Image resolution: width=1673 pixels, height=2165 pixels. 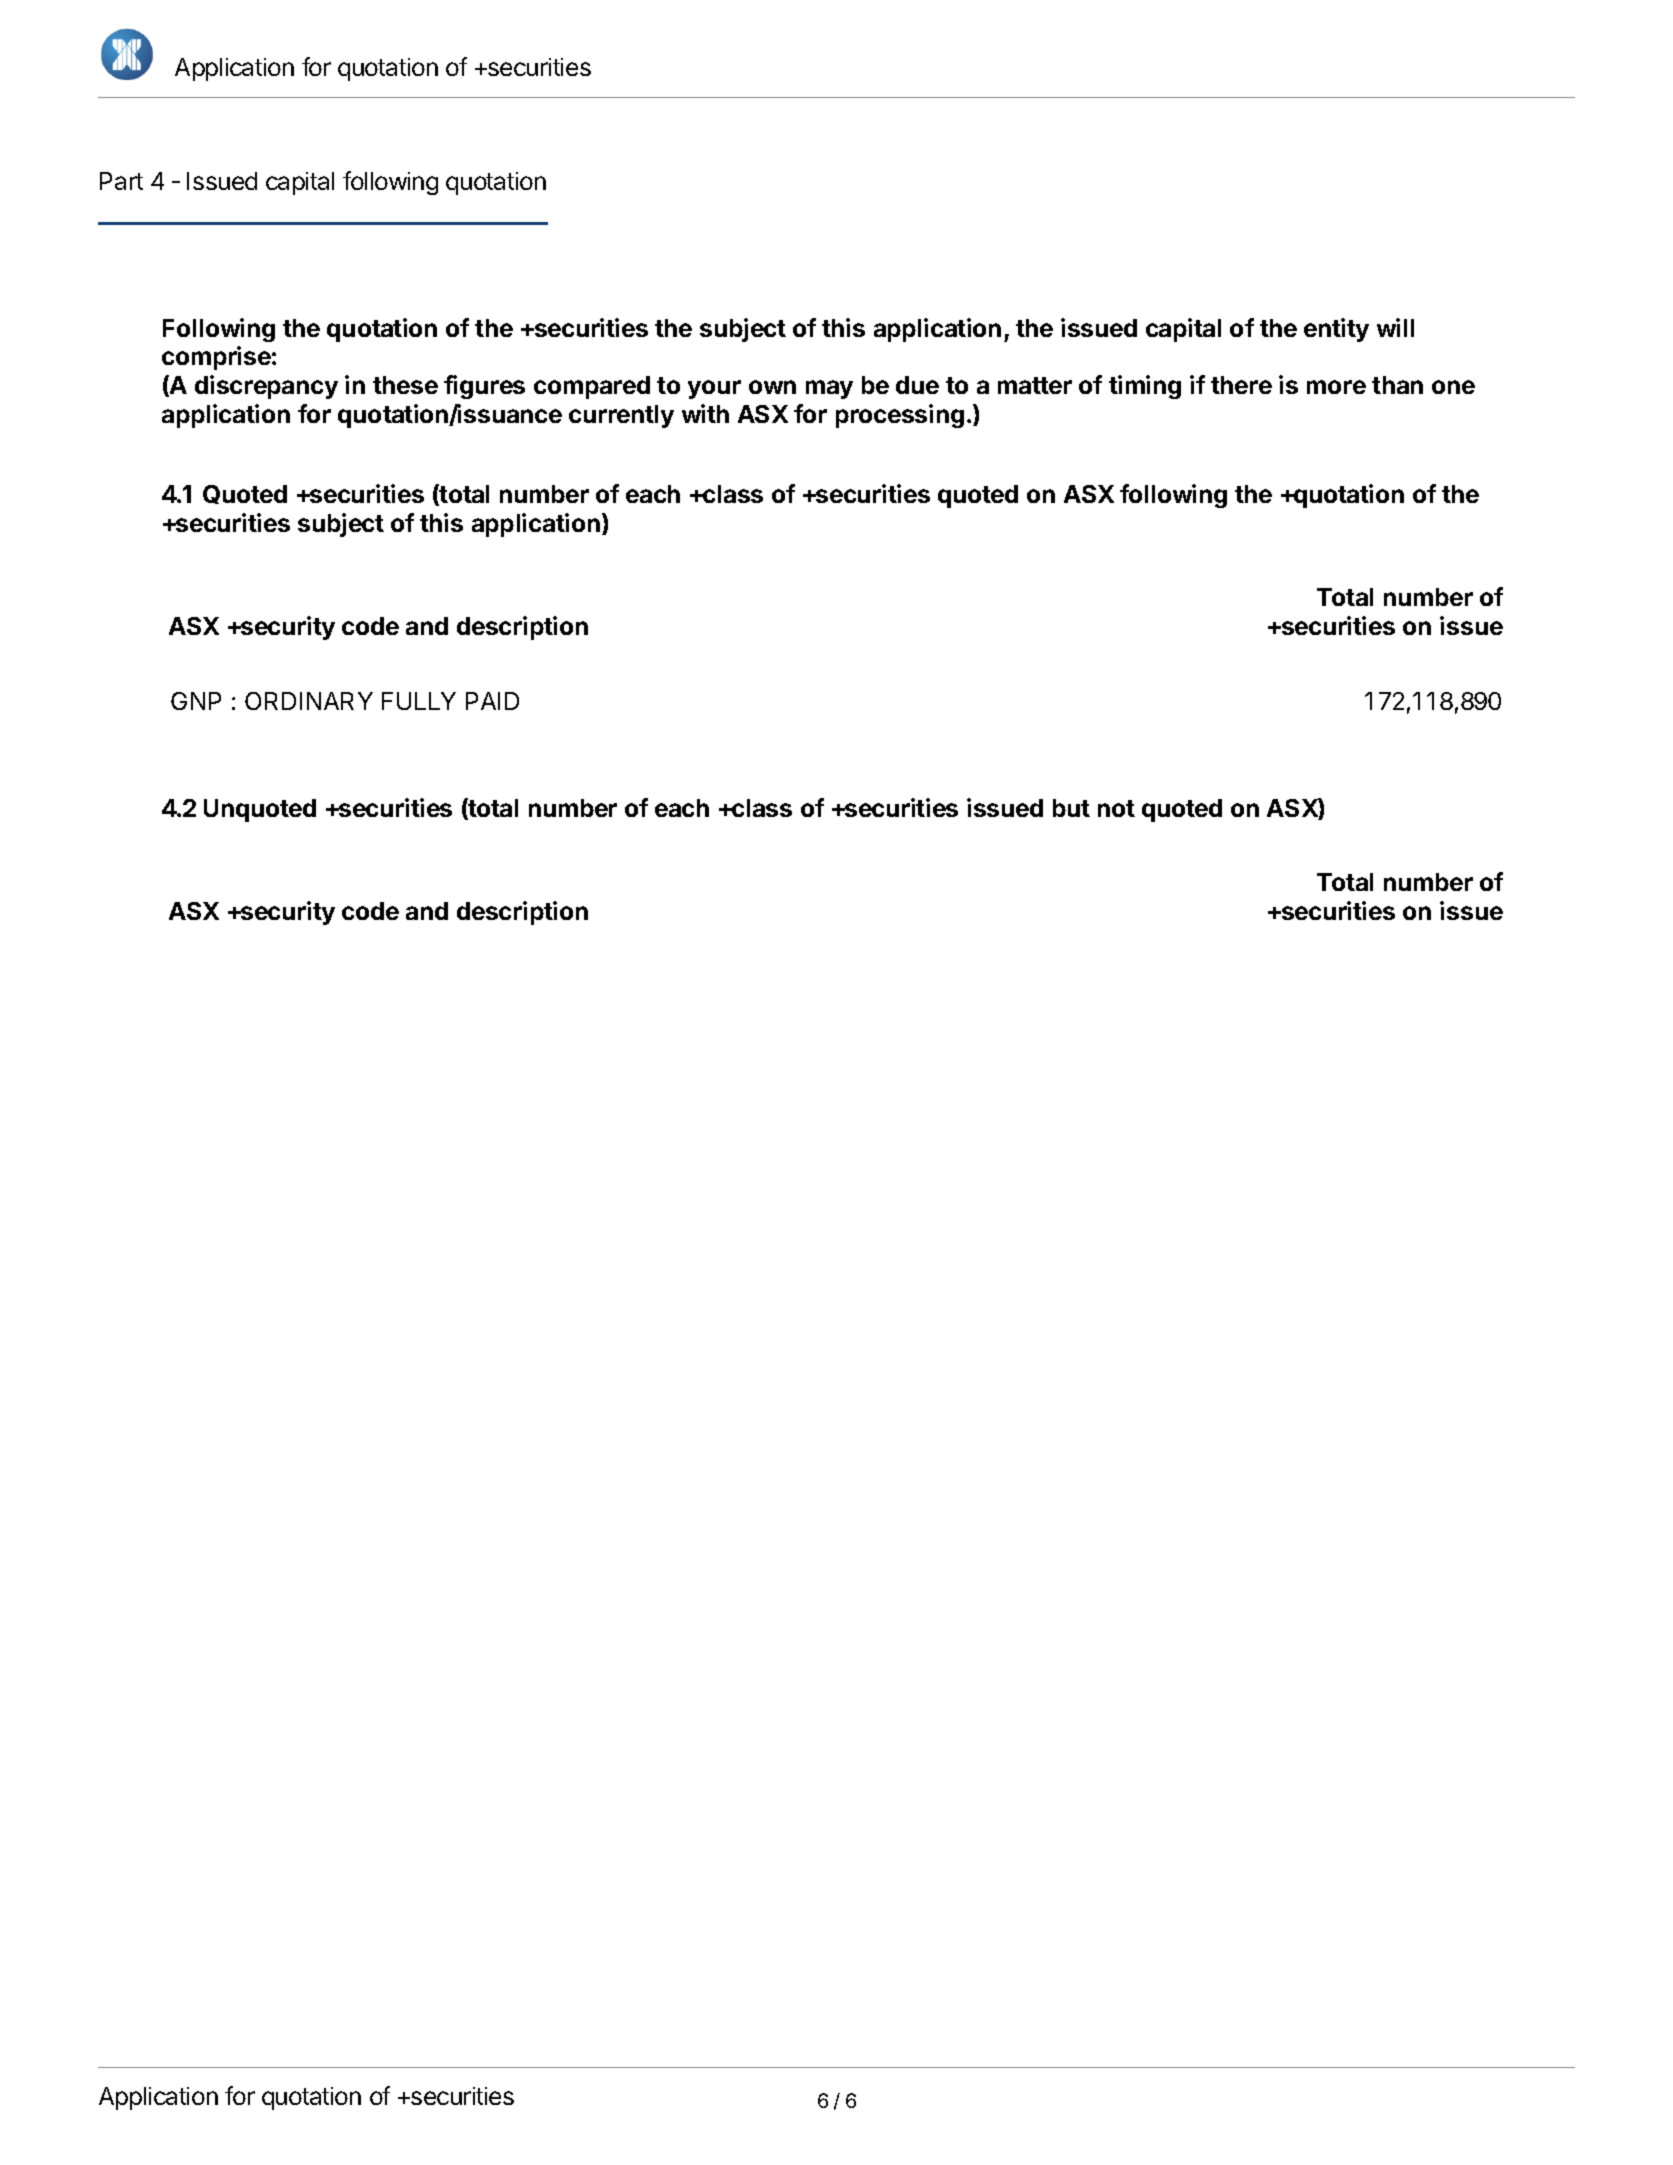 I want to click on discrepancy, so click(x=266, y=387).
